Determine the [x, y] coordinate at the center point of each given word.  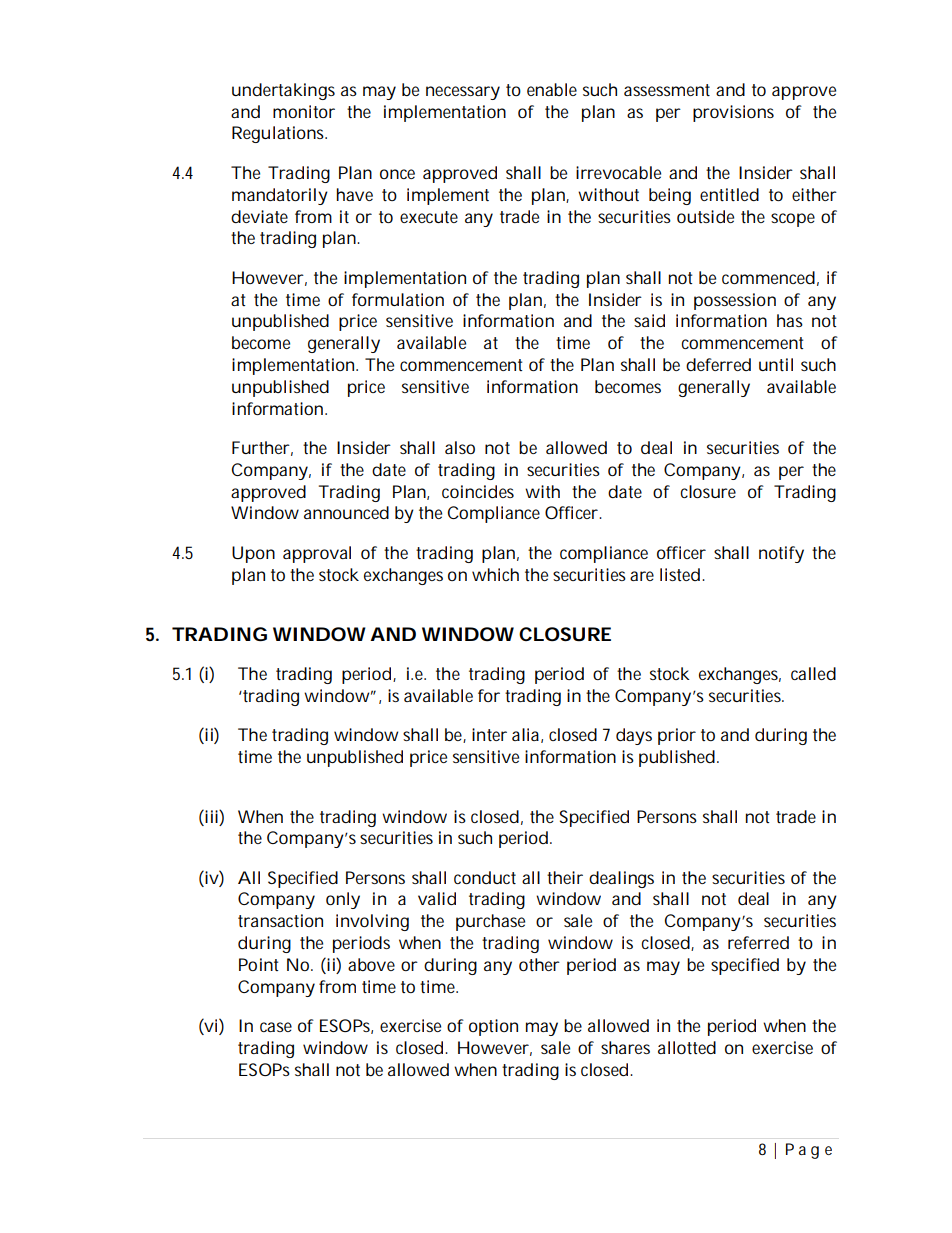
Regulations [279, 134]
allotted [687, 1047]
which [495, 574]
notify [781, 554]
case [276, 1027]
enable [552, 89]
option [493, 1027]
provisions [733, 113]
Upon [253, 554]
